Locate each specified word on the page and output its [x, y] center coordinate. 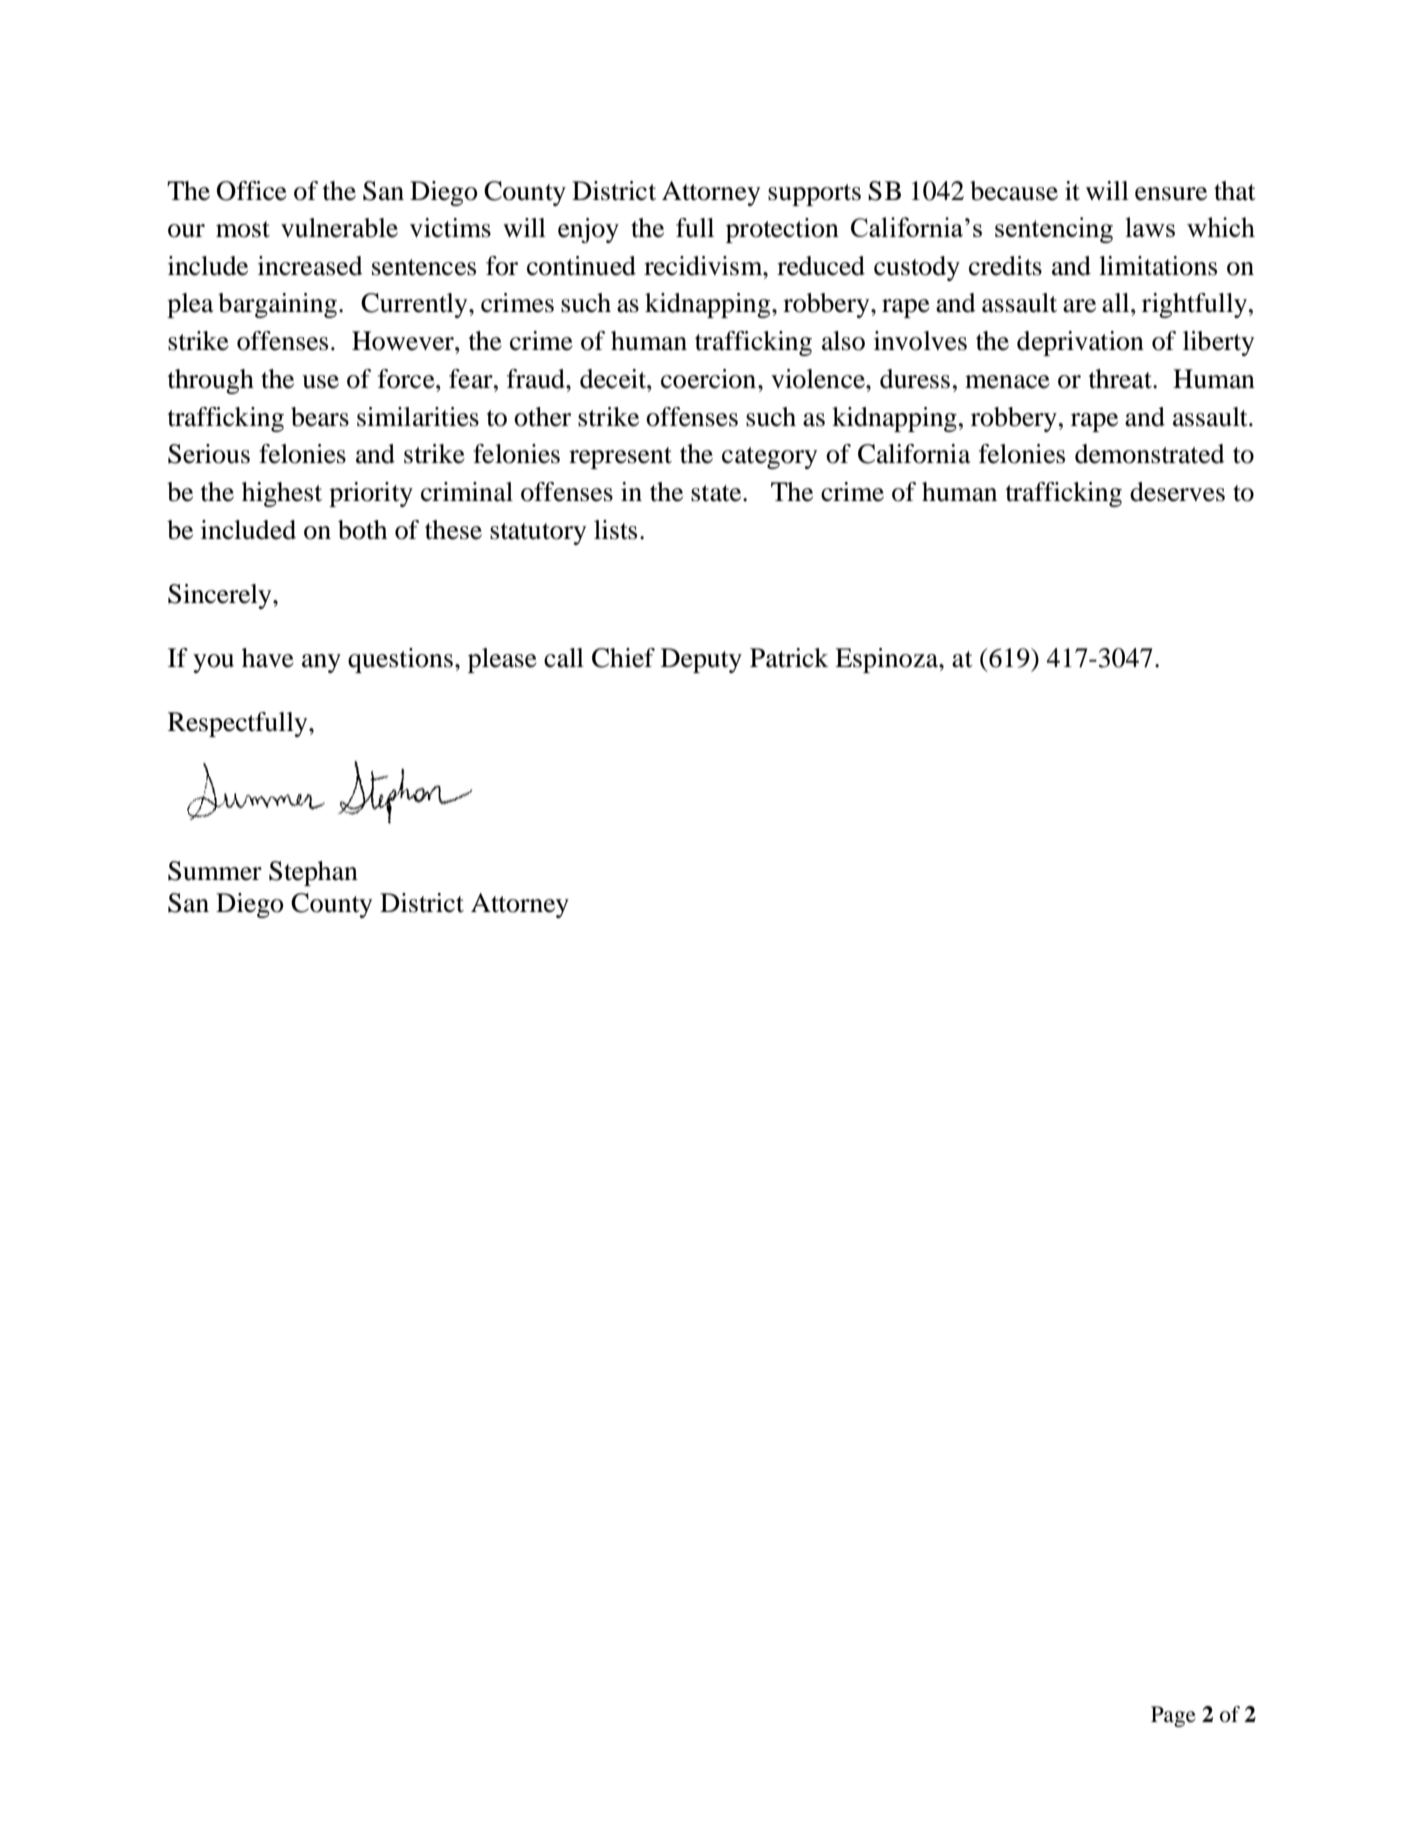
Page [1173, 1716]
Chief [623, 658]
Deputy [701, 660]
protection [782, 230]
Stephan [313, 873]
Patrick [789, 658]
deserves [1177, 492]
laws [1150, 227]
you [213, 663]
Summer [215, 871]
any [321, 663]
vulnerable [339, 228]
